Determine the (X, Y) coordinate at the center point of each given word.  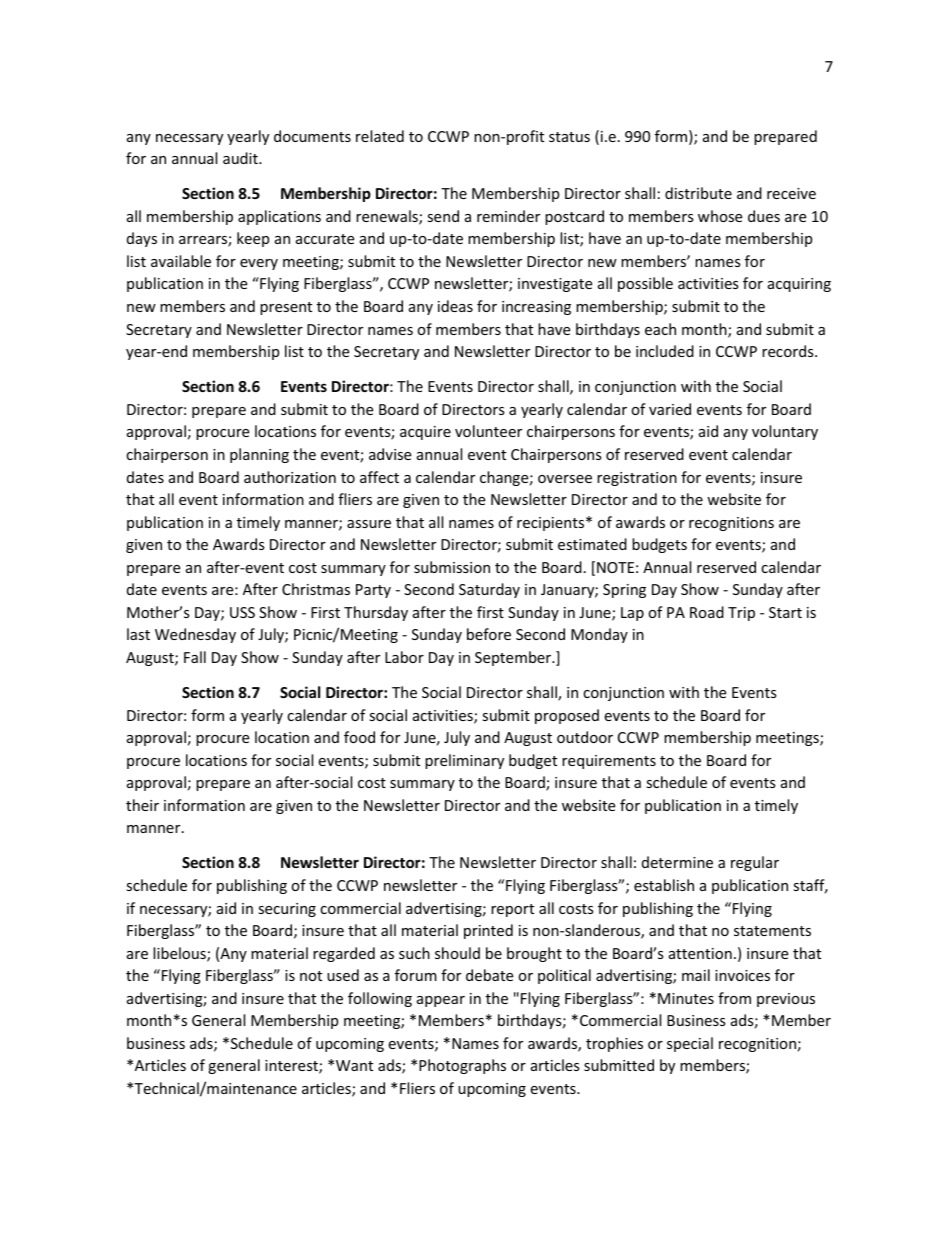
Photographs (462, 1066)
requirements (609, 762)
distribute (698, 193)
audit (241, 158)
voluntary (785, 432)
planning (259, 455)
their (142, 805)
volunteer (488, 431)
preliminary (464, 761)
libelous (180, 954)
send (443, 216)
